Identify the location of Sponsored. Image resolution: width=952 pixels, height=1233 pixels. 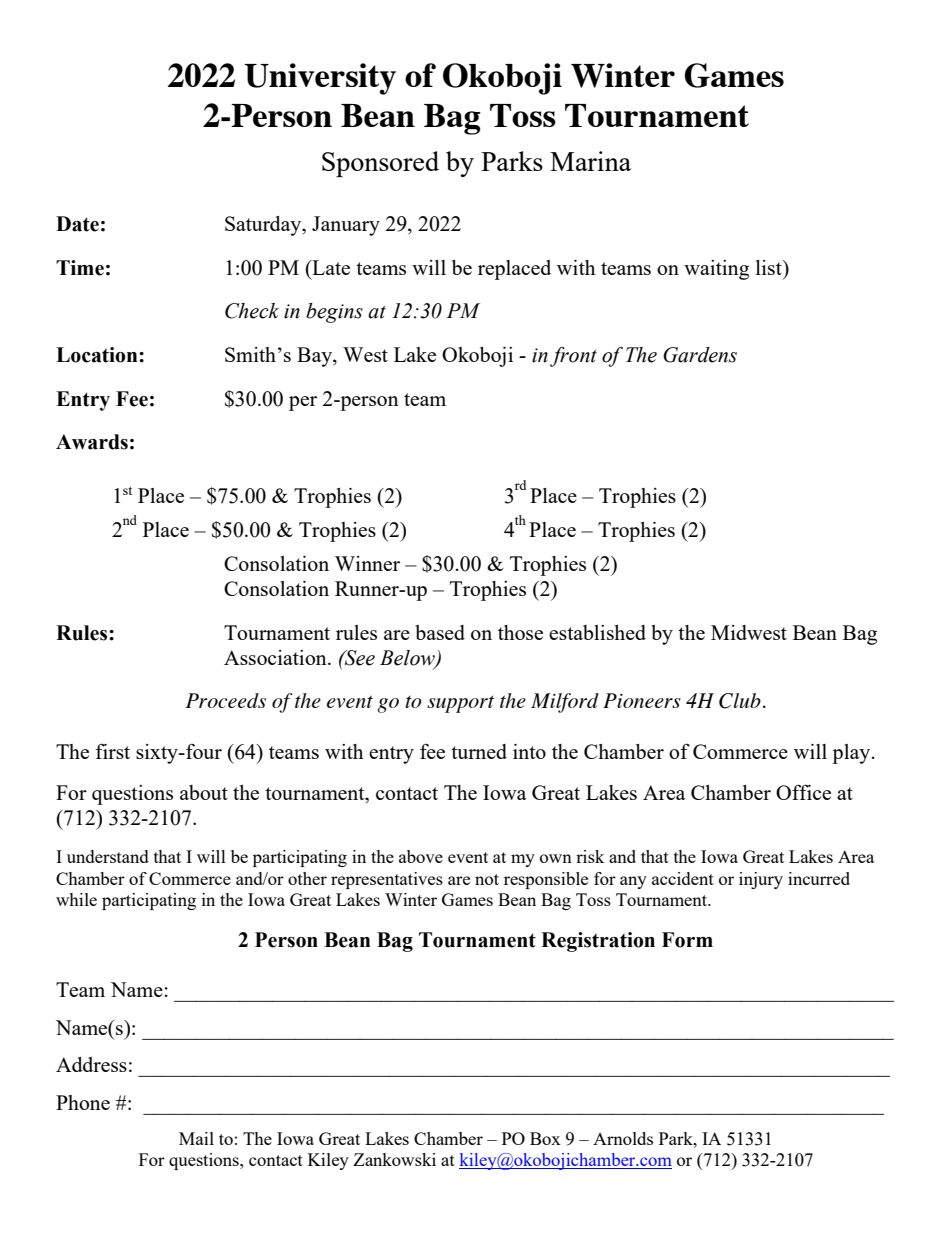
(380, 164).
